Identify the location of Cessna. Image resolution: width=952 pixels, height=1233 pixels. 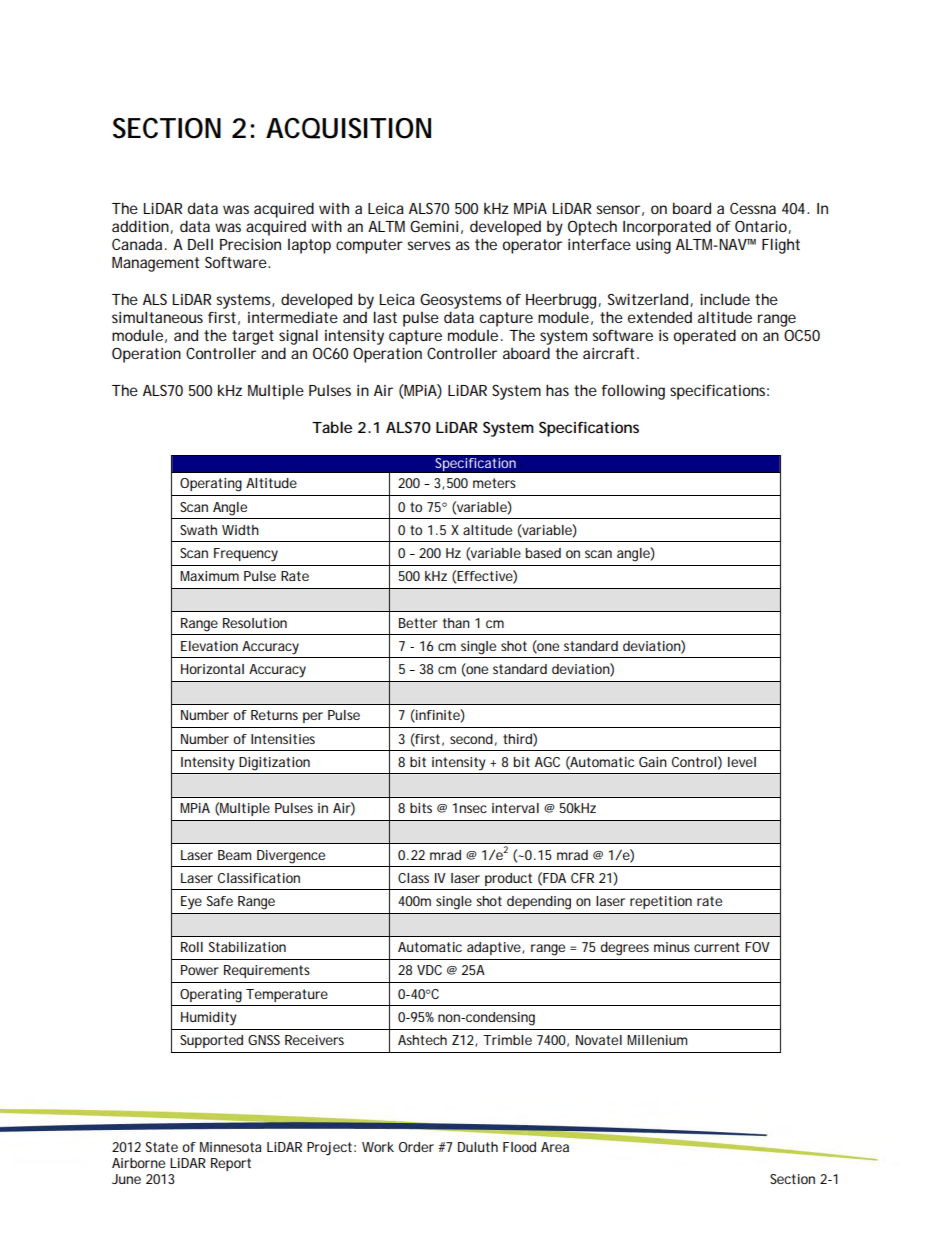
(753, 208).
